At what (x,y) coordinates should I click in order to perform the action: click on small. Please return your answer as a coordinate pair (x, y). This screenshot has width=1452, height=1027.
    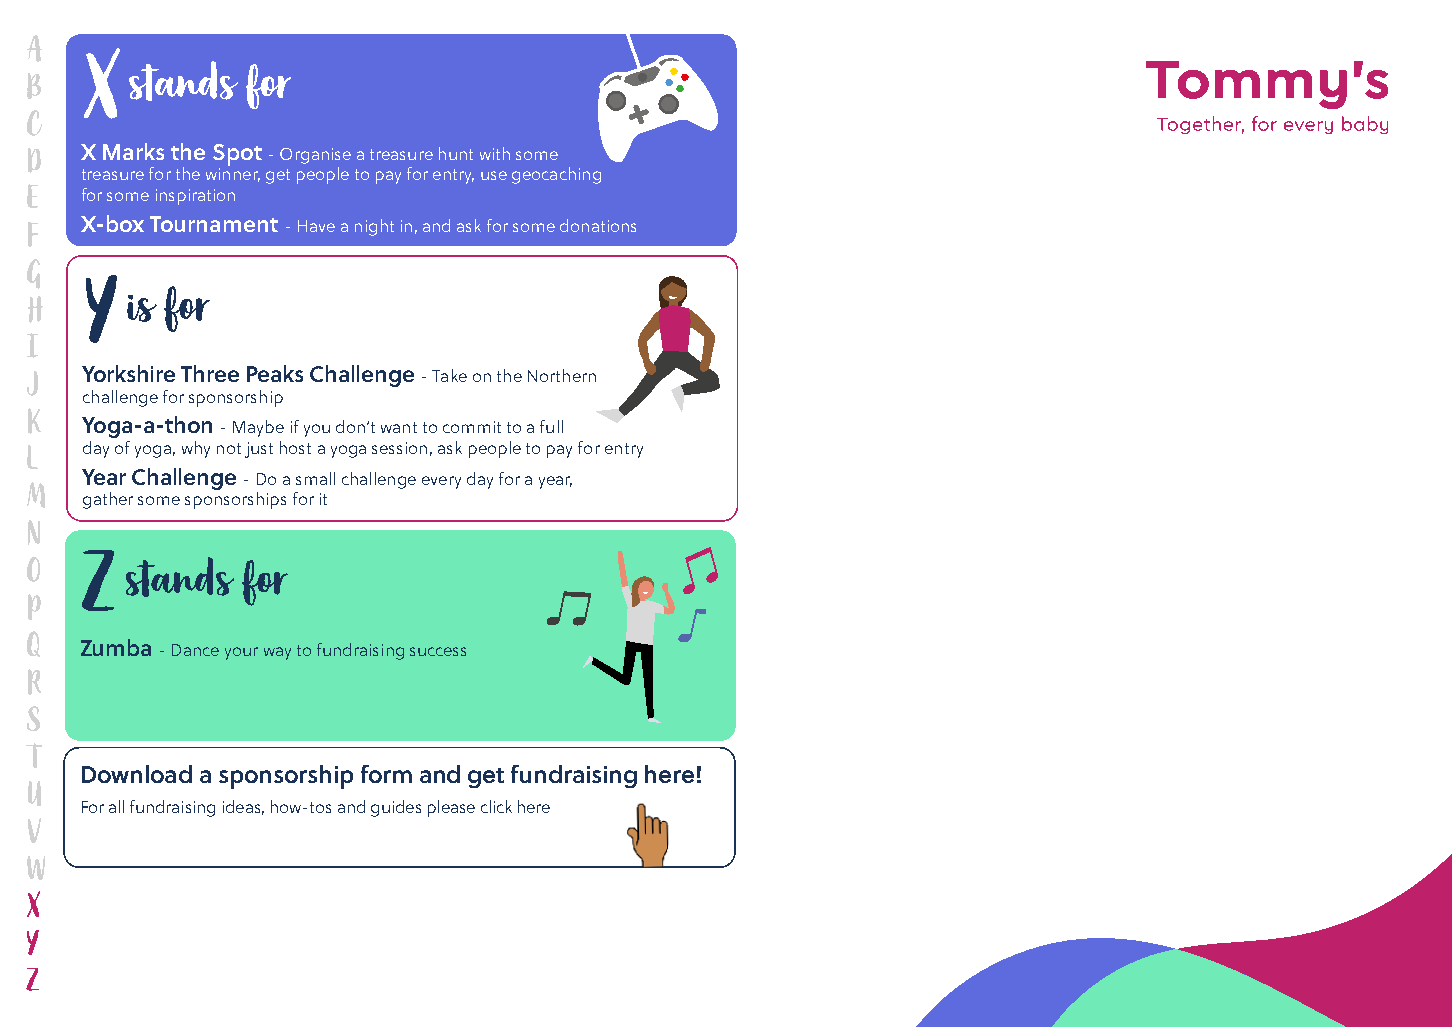
    Looking at the image, I should click on (315, 478).
